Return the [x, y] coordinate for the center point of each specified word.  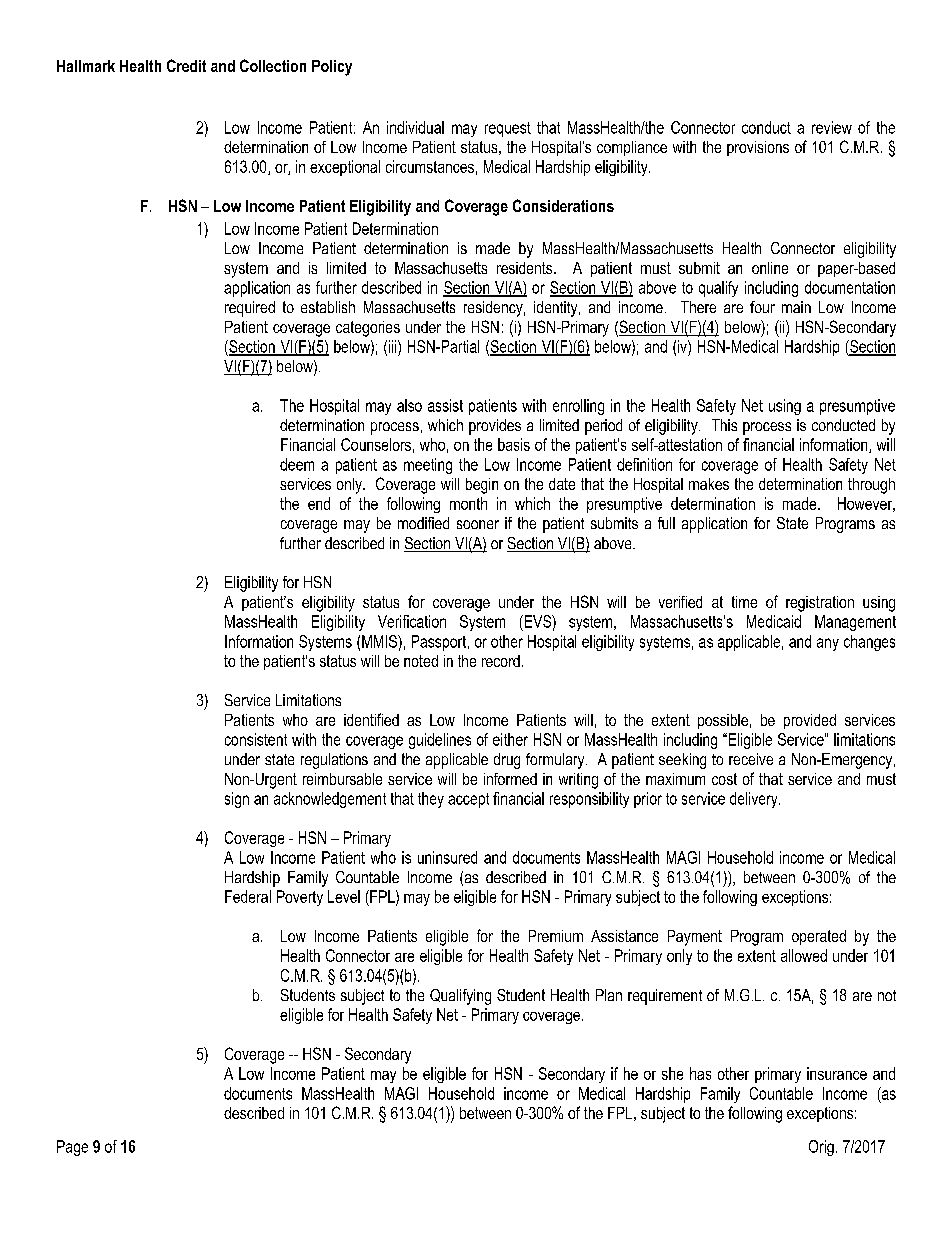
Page [72, 1148]
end [319, 503]
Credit [186, 65]
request [508, 129]
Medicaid [774, 621]
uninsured [447, 857]
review [832, 127]
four [762, 307]
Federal [248, 896]
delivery [755, 800]
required [250, 309]
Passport [440, 643]
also [409, 405]
